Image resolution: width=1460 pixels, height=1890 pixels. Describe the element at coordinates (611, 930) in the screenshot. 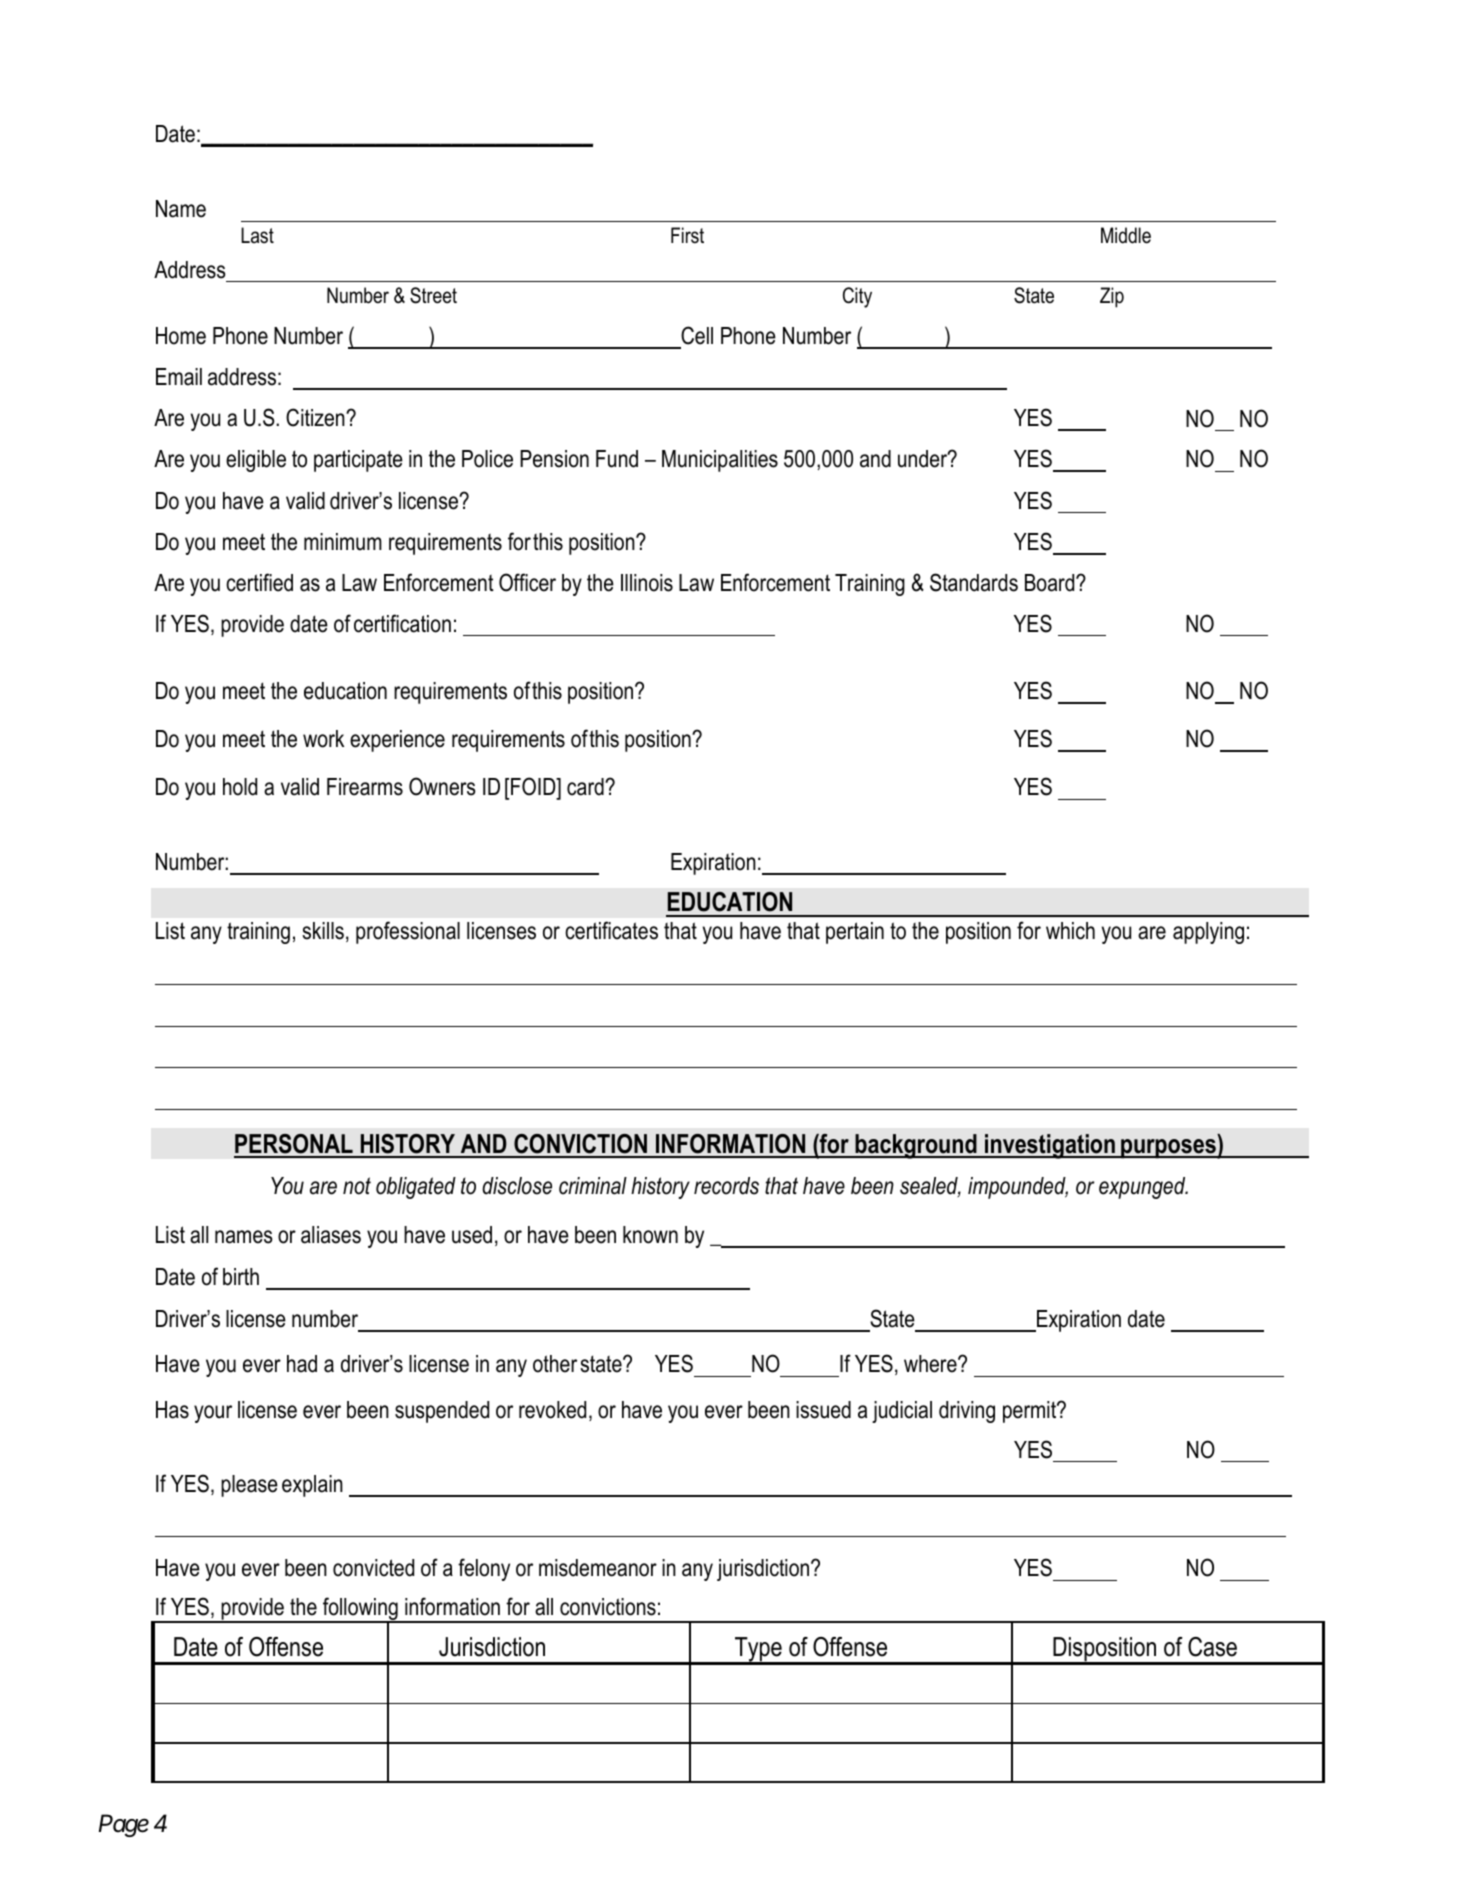

I see `certificates` at that location.
